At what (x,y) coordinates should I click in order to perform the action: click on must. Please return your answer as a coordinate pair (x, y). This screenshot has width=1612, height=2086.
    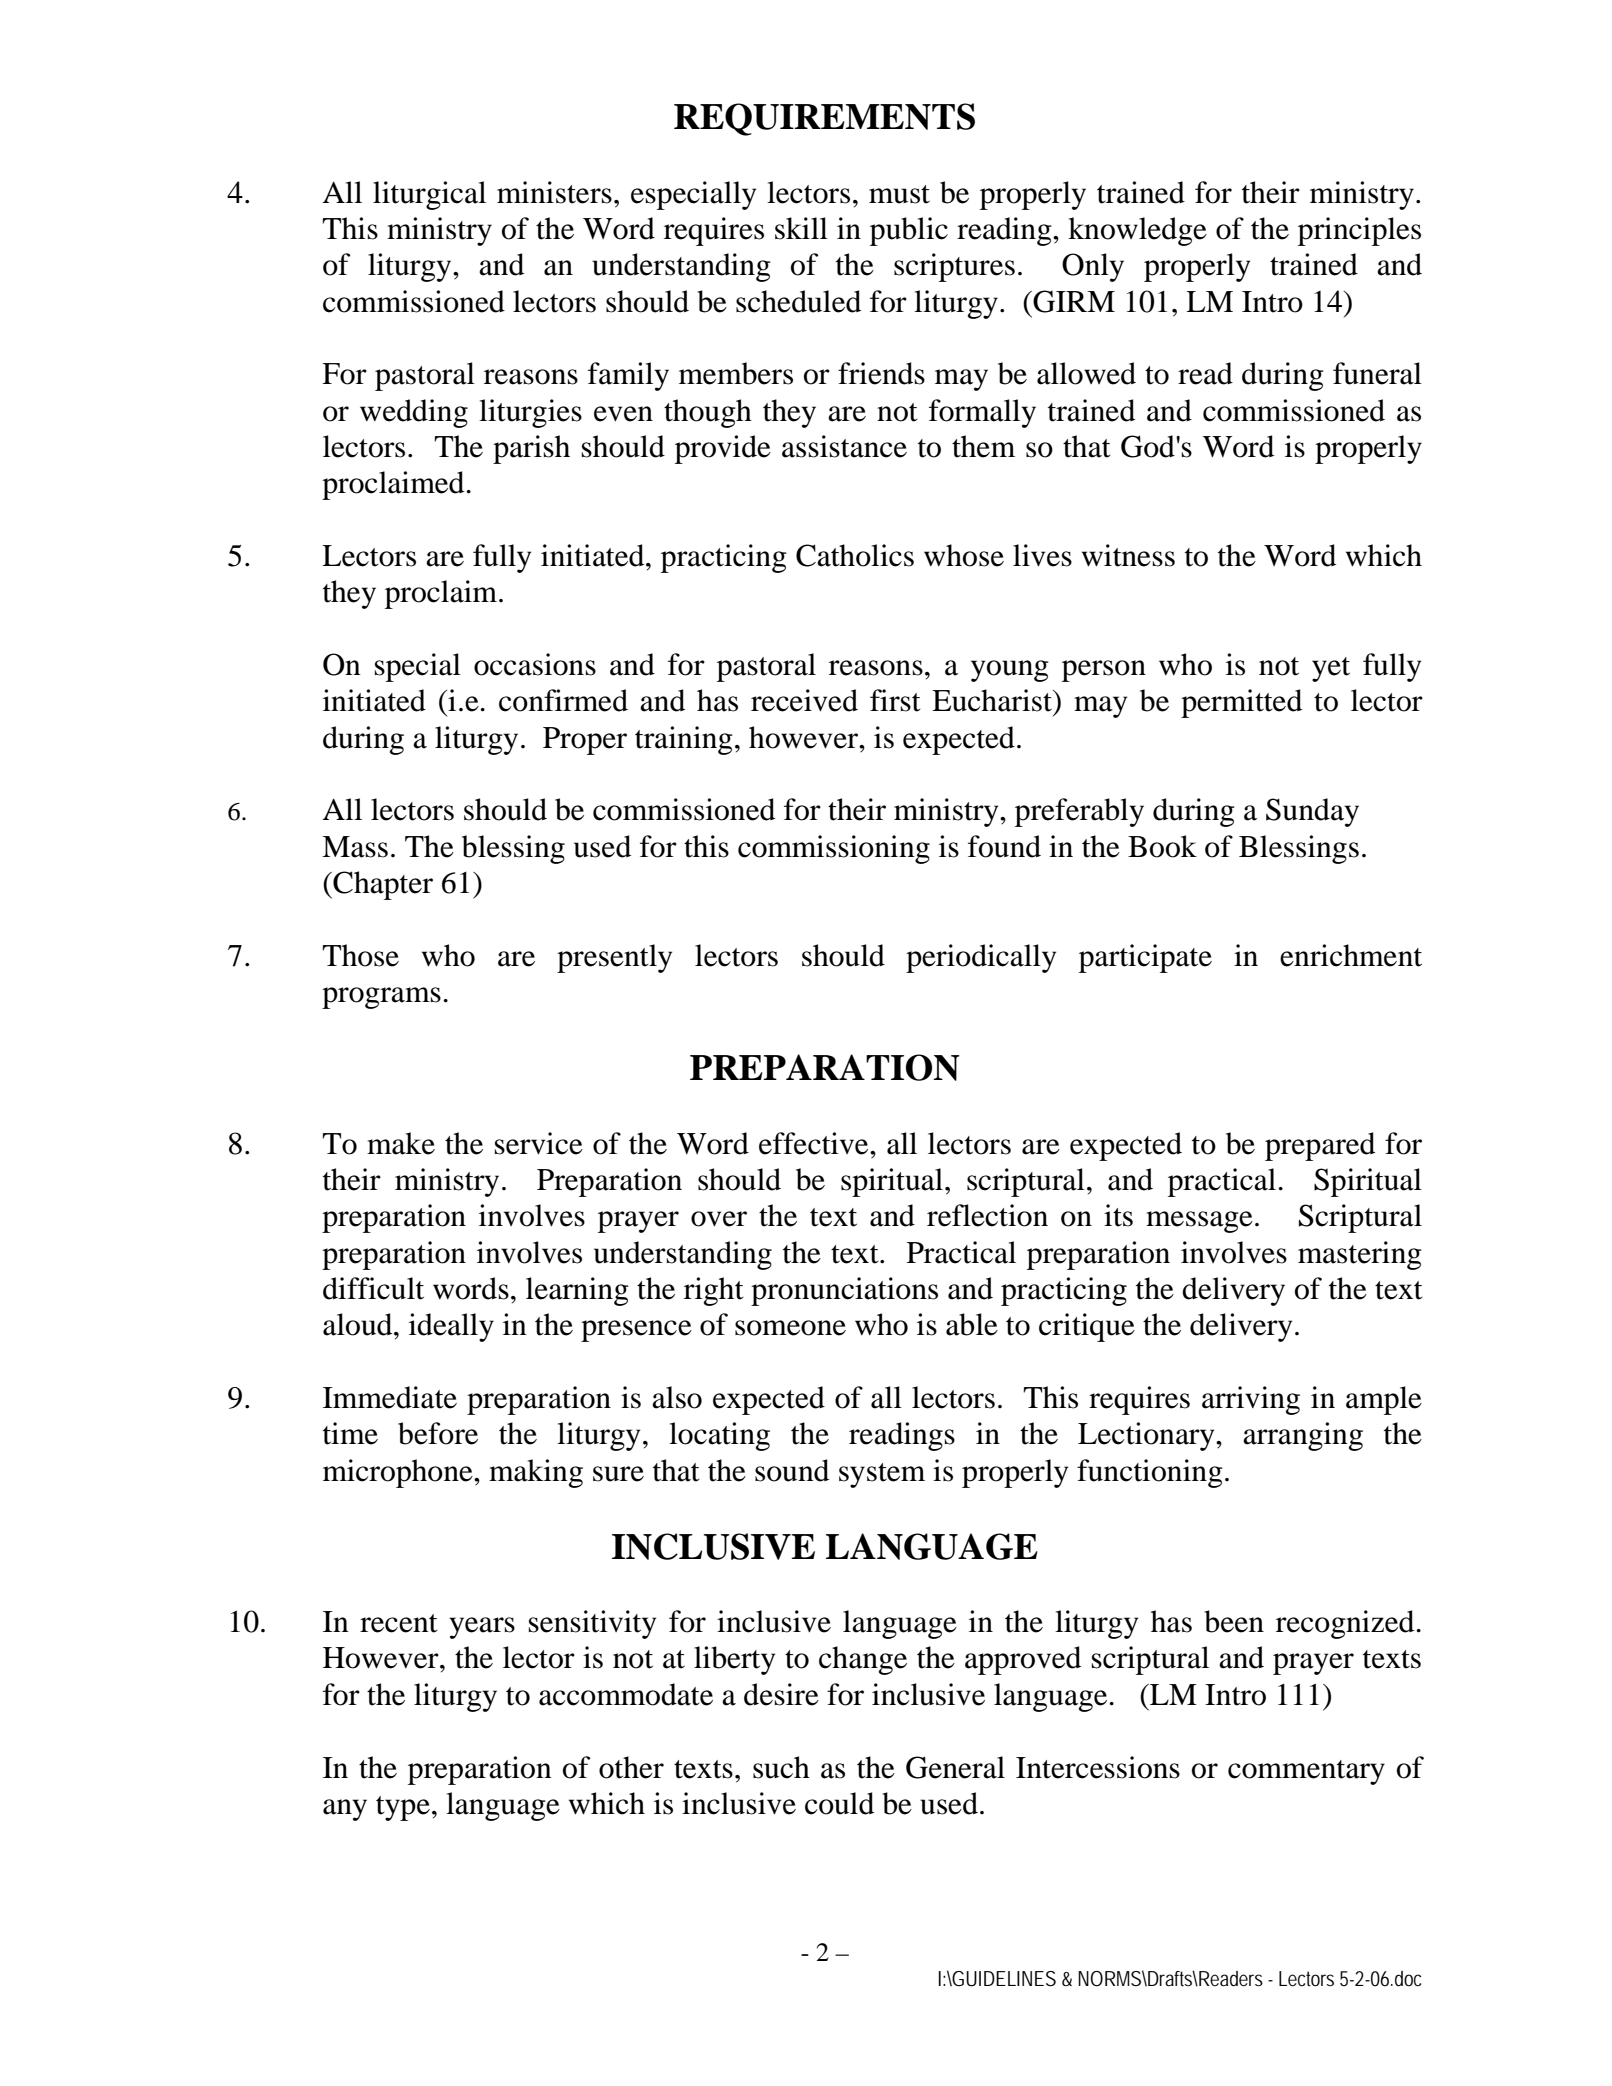
    Looking at the image, I should click on (899, 194).
